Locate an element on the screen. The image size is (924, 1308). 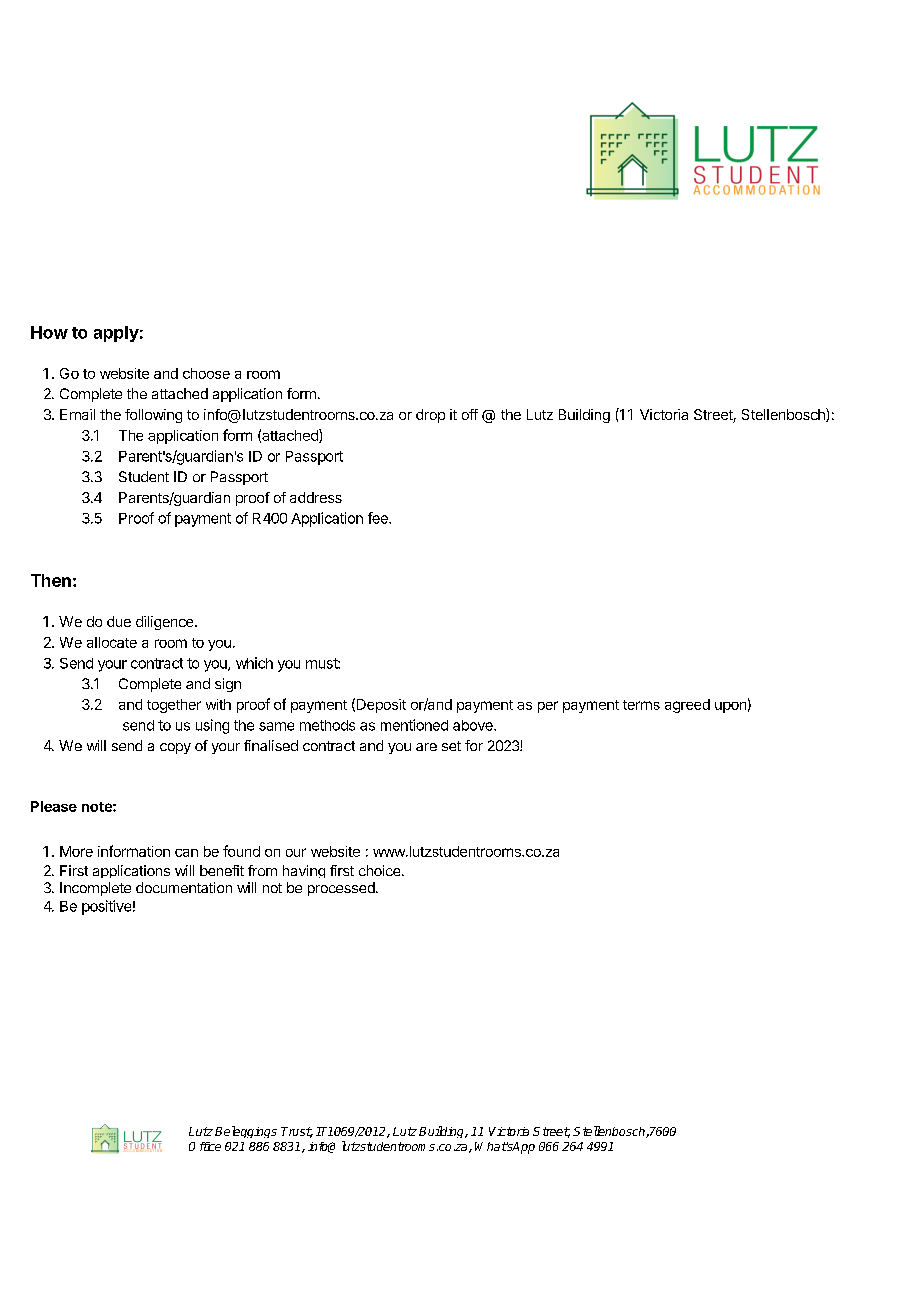
choice is located at coordinates (381, 870).
